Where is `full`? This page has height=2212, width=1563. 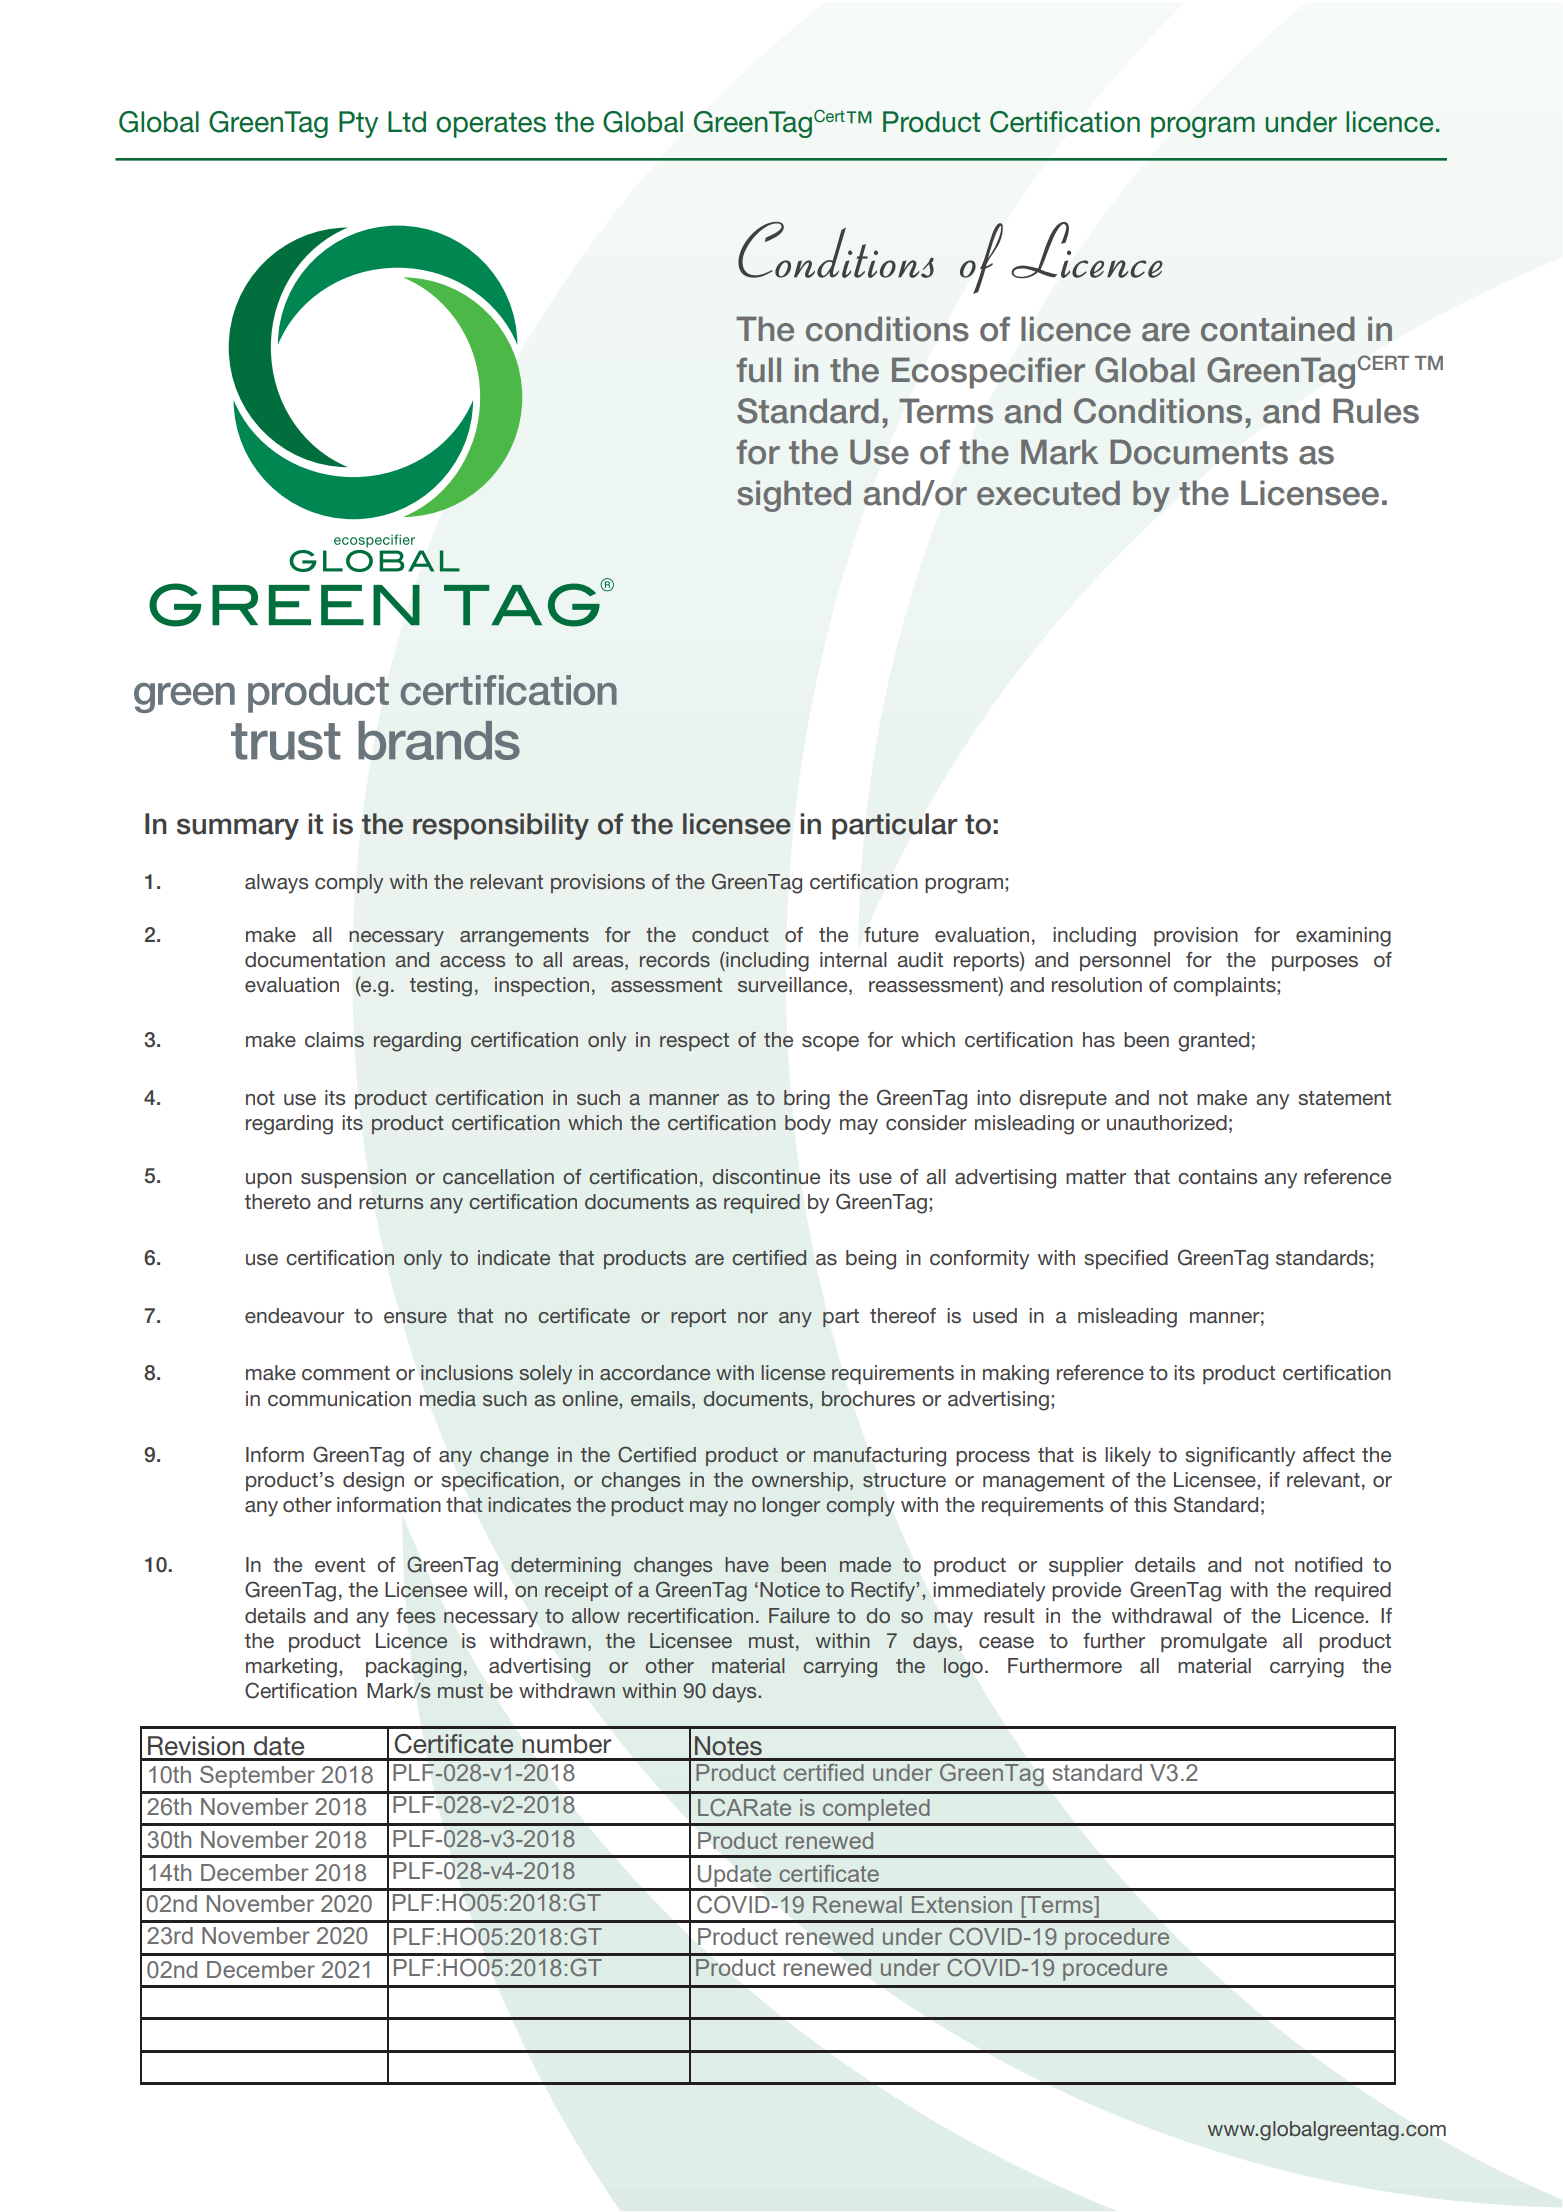 full is located at coordinates (758, 370).
